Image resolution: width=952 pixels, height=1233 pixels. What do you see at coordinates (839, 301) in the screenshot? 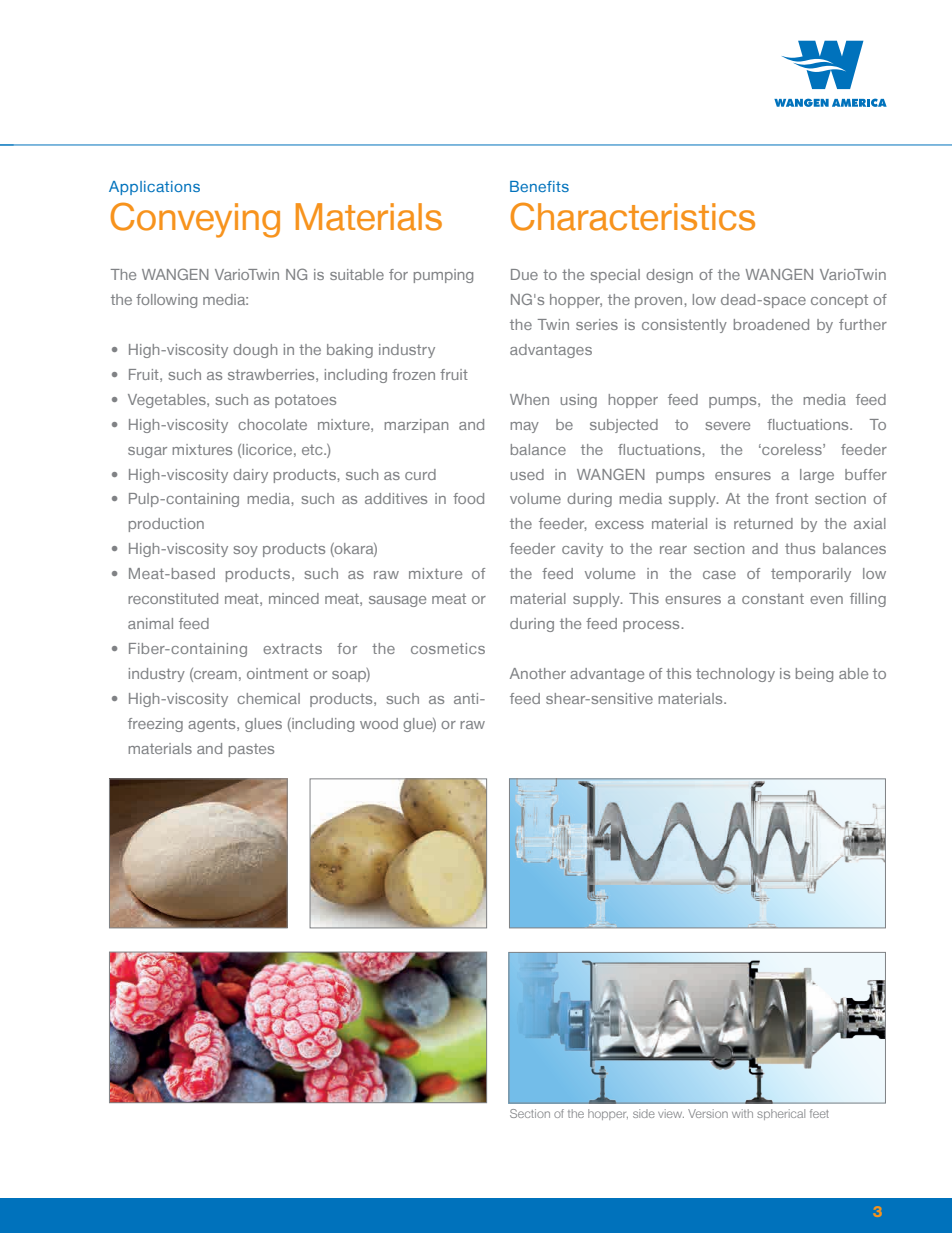
I see `concept` at bounding box center [839, 301].
